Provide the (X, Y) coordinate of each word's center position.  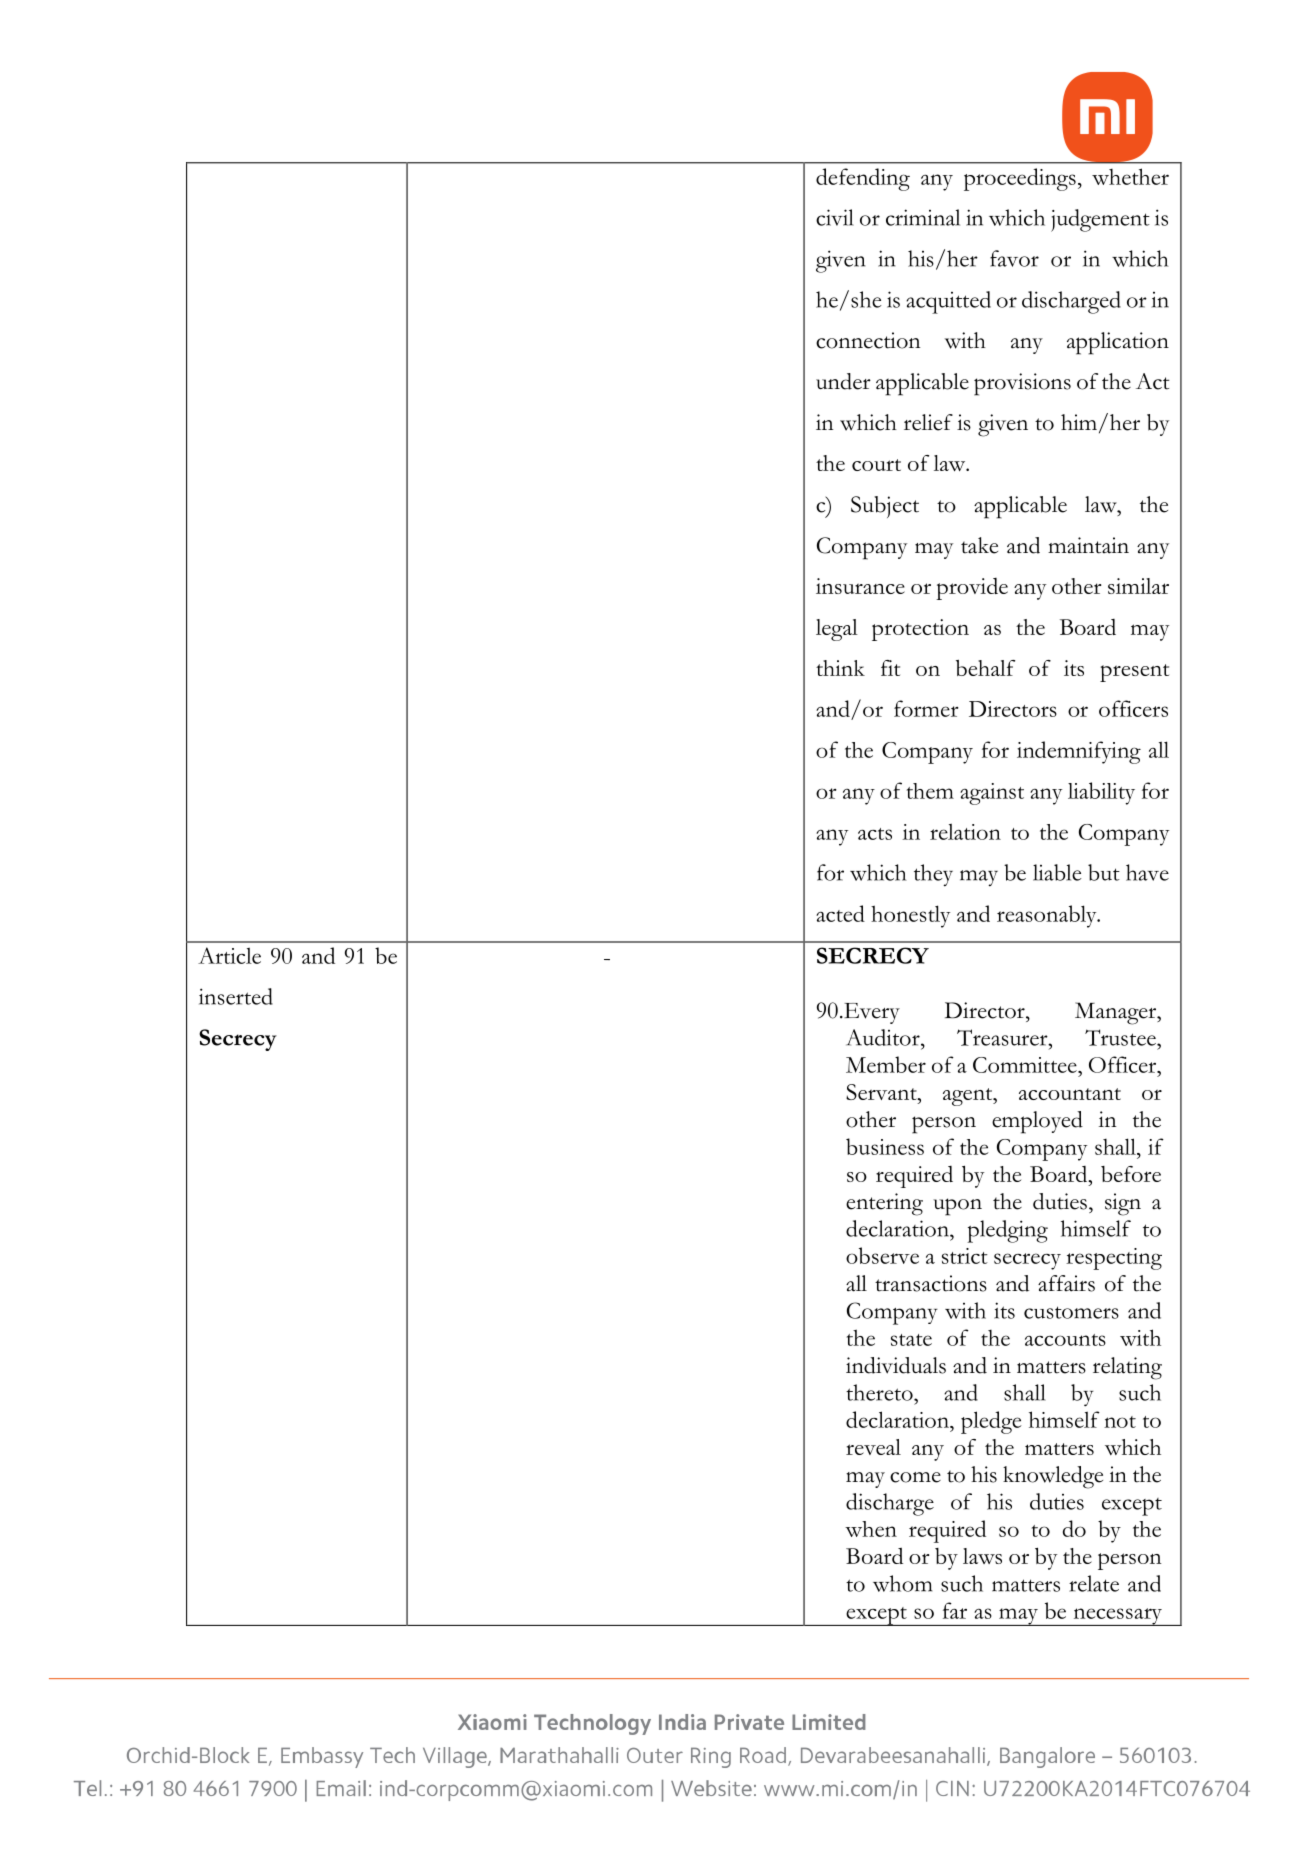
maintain (1088, 545)
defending (863, 179)
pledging (1007, 1231)
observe (882, 1255)
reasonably (1048, 916)
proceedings (1020, 179)
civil (835, 217)
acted (840, 913)
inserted (236, 996)
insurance (860, 586)
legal (837, 630)
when (871, 1529)
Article (229, 955)
